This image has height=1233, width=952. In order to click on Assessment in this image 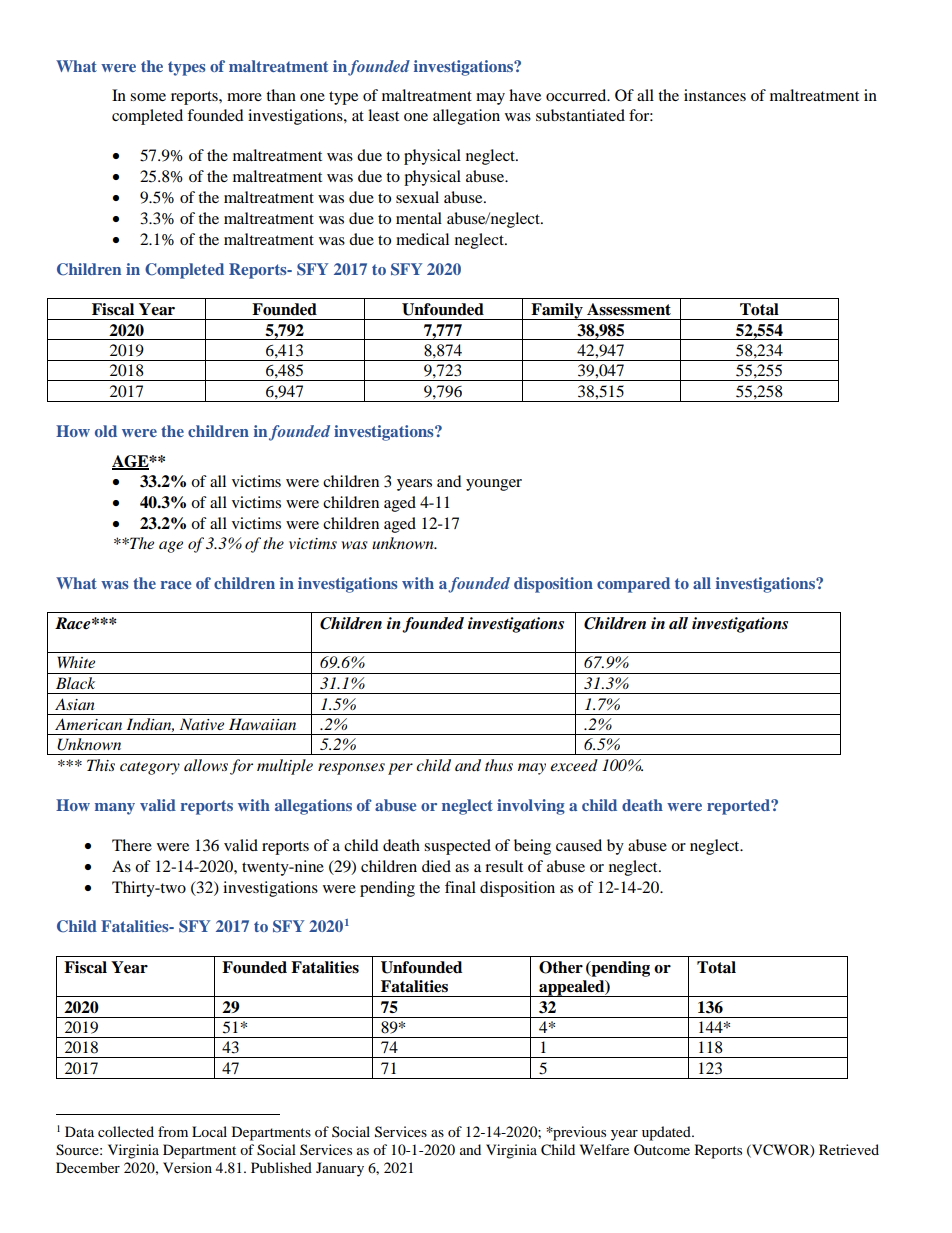, I will do `click(629, 309)`.
